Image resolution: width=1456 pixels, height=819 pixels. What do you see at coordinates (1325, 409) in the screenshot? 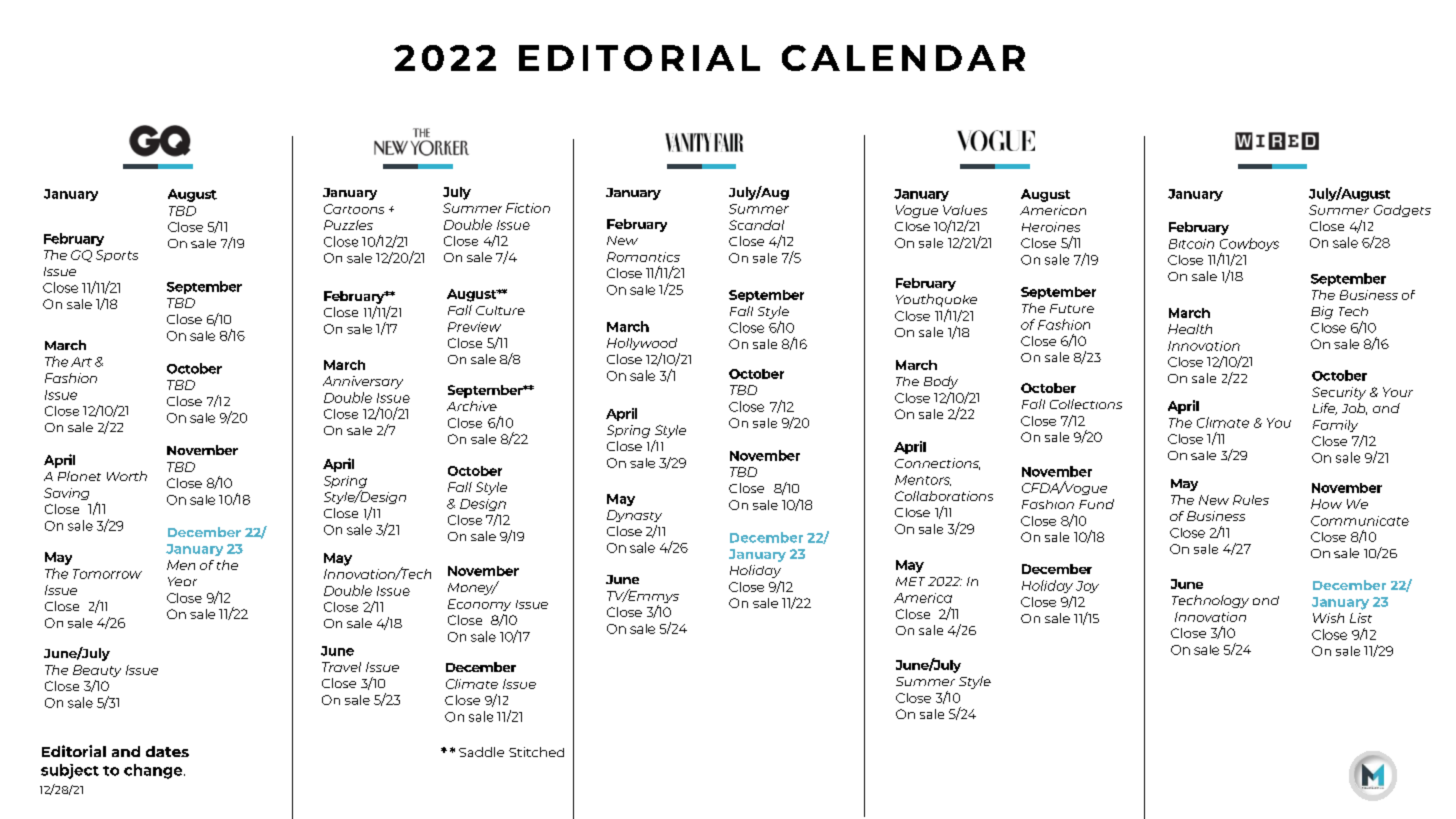
I see `Life` at bounding box center [1325, 409].
